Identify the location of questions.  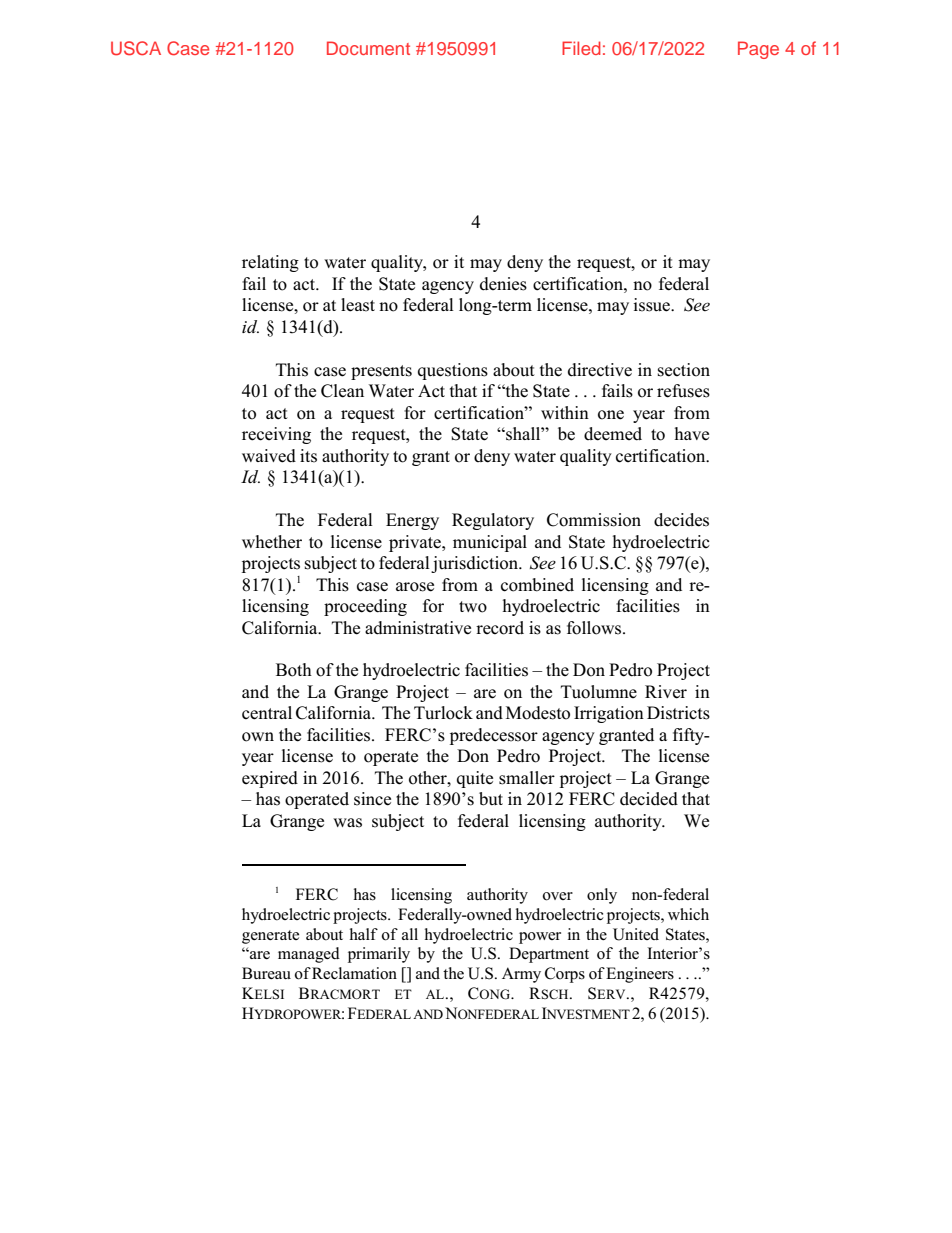
(453, 371).
